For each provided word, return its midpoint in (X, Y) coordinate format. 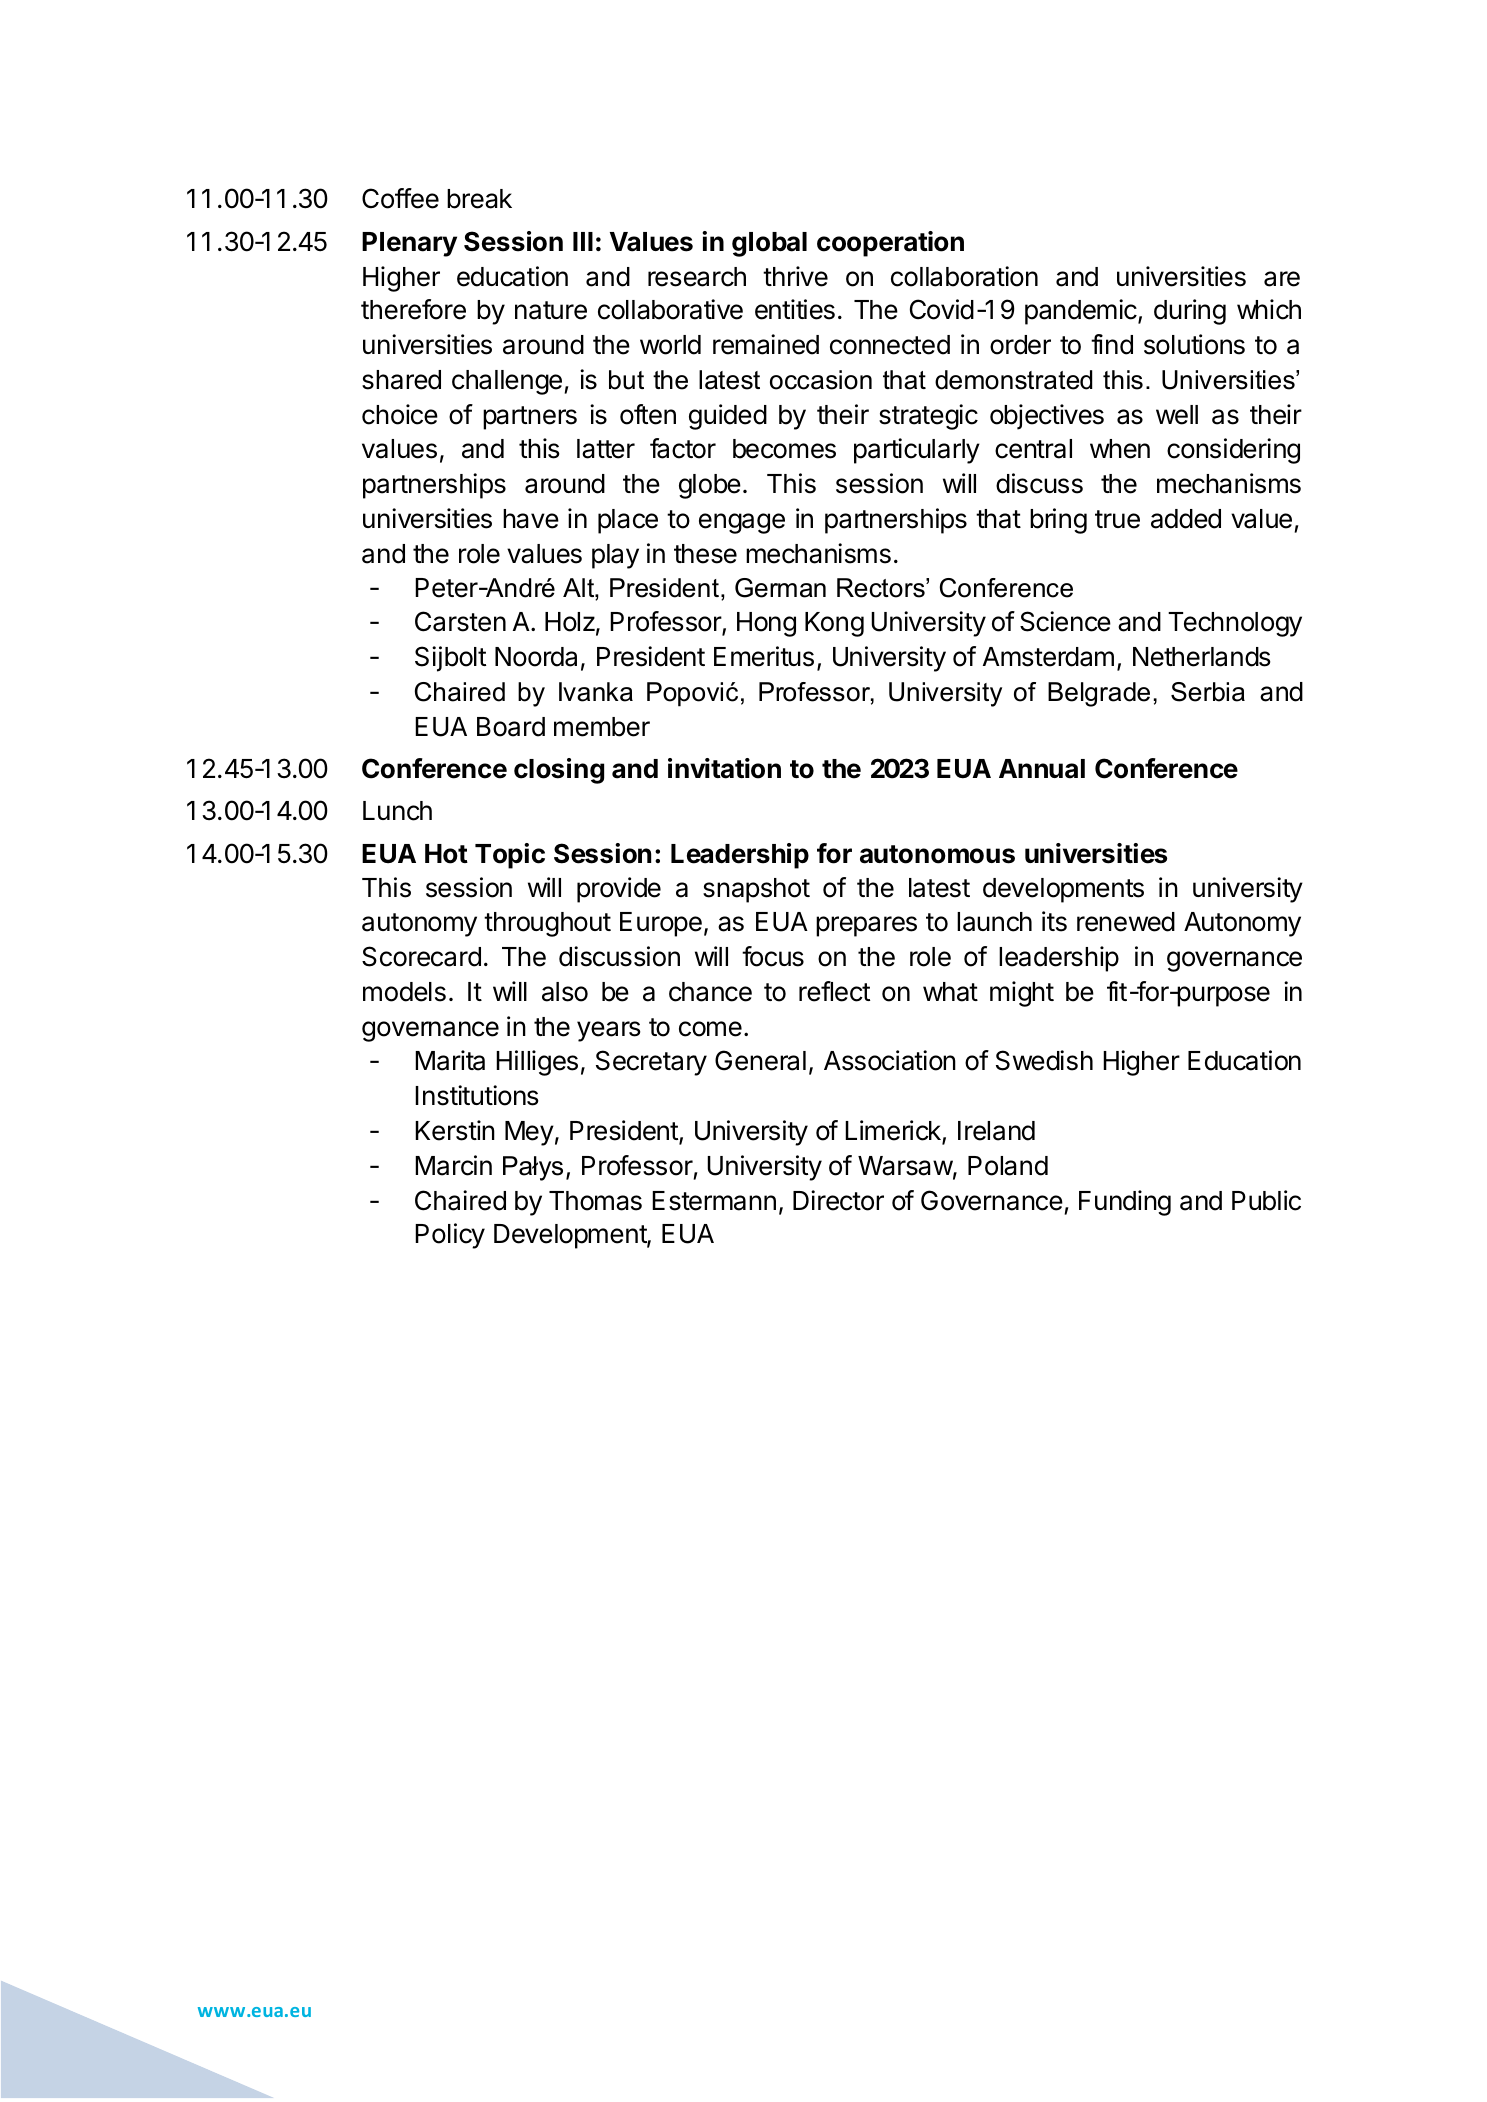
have (531, 519)
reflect (834, 991)
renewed (1126, 922)
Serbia (1208, 692)
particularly (917, 451)
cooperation (890, 244)
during (1190, 312)
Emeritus (764, 656)
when (1120, 449)
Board (511, 727)
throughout (547, 924)
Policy (450, 1236)
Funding (1125, 1203)
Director (838, 1200)
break (479, 199)
